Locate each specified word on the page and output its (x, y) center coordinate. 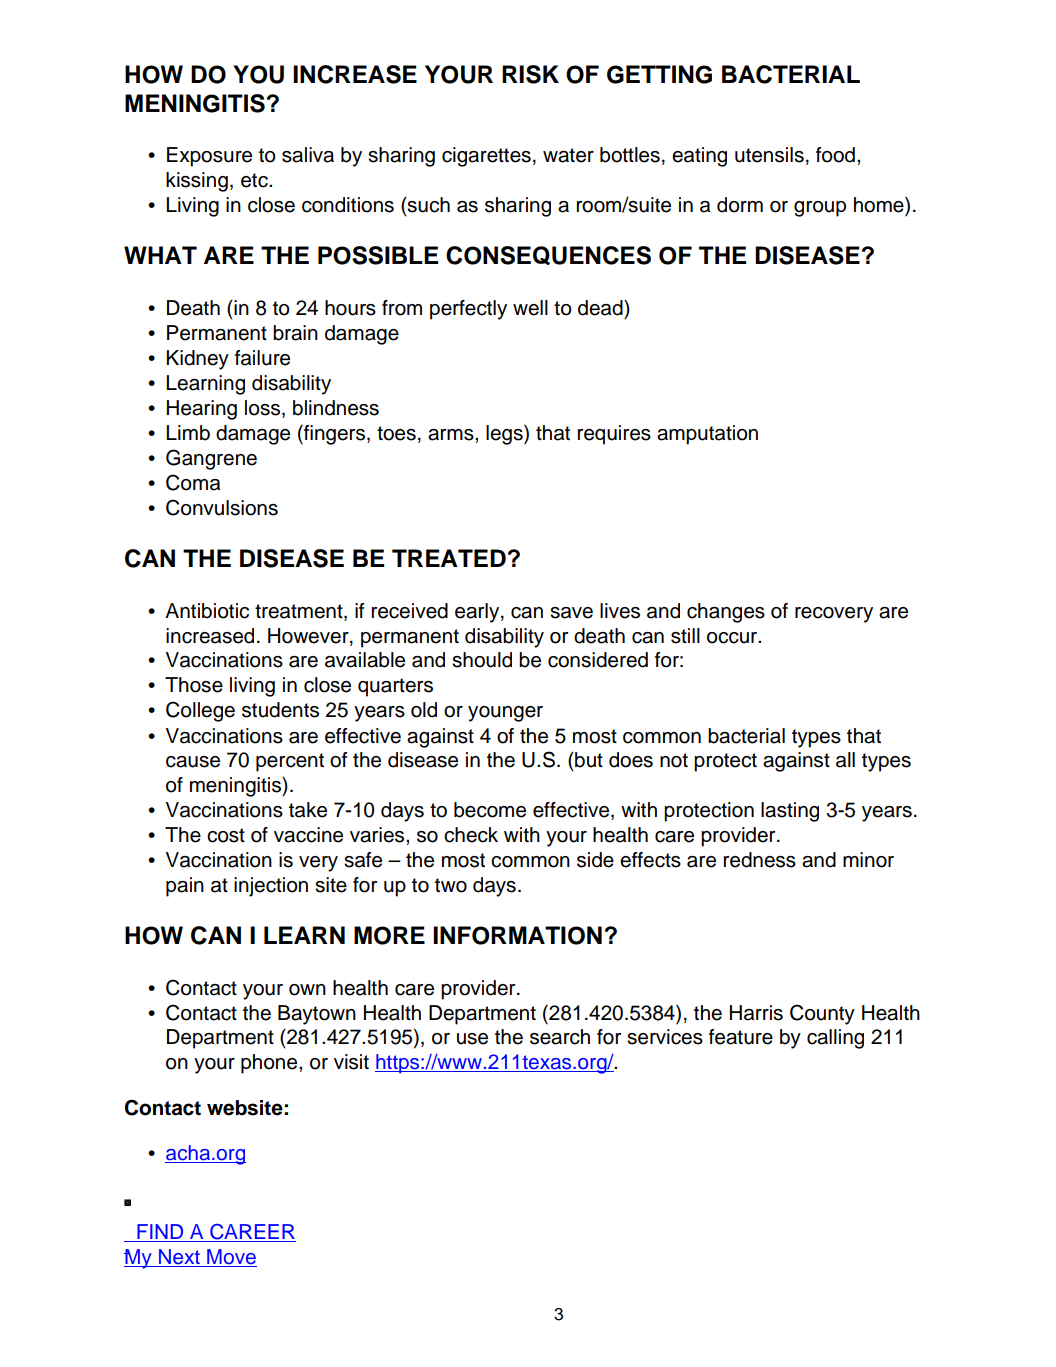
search (560, 1037)
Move (231, 1258)
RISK (530, 74)
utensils (769, 155)
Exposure (209, 157)
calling (835, 1039)
